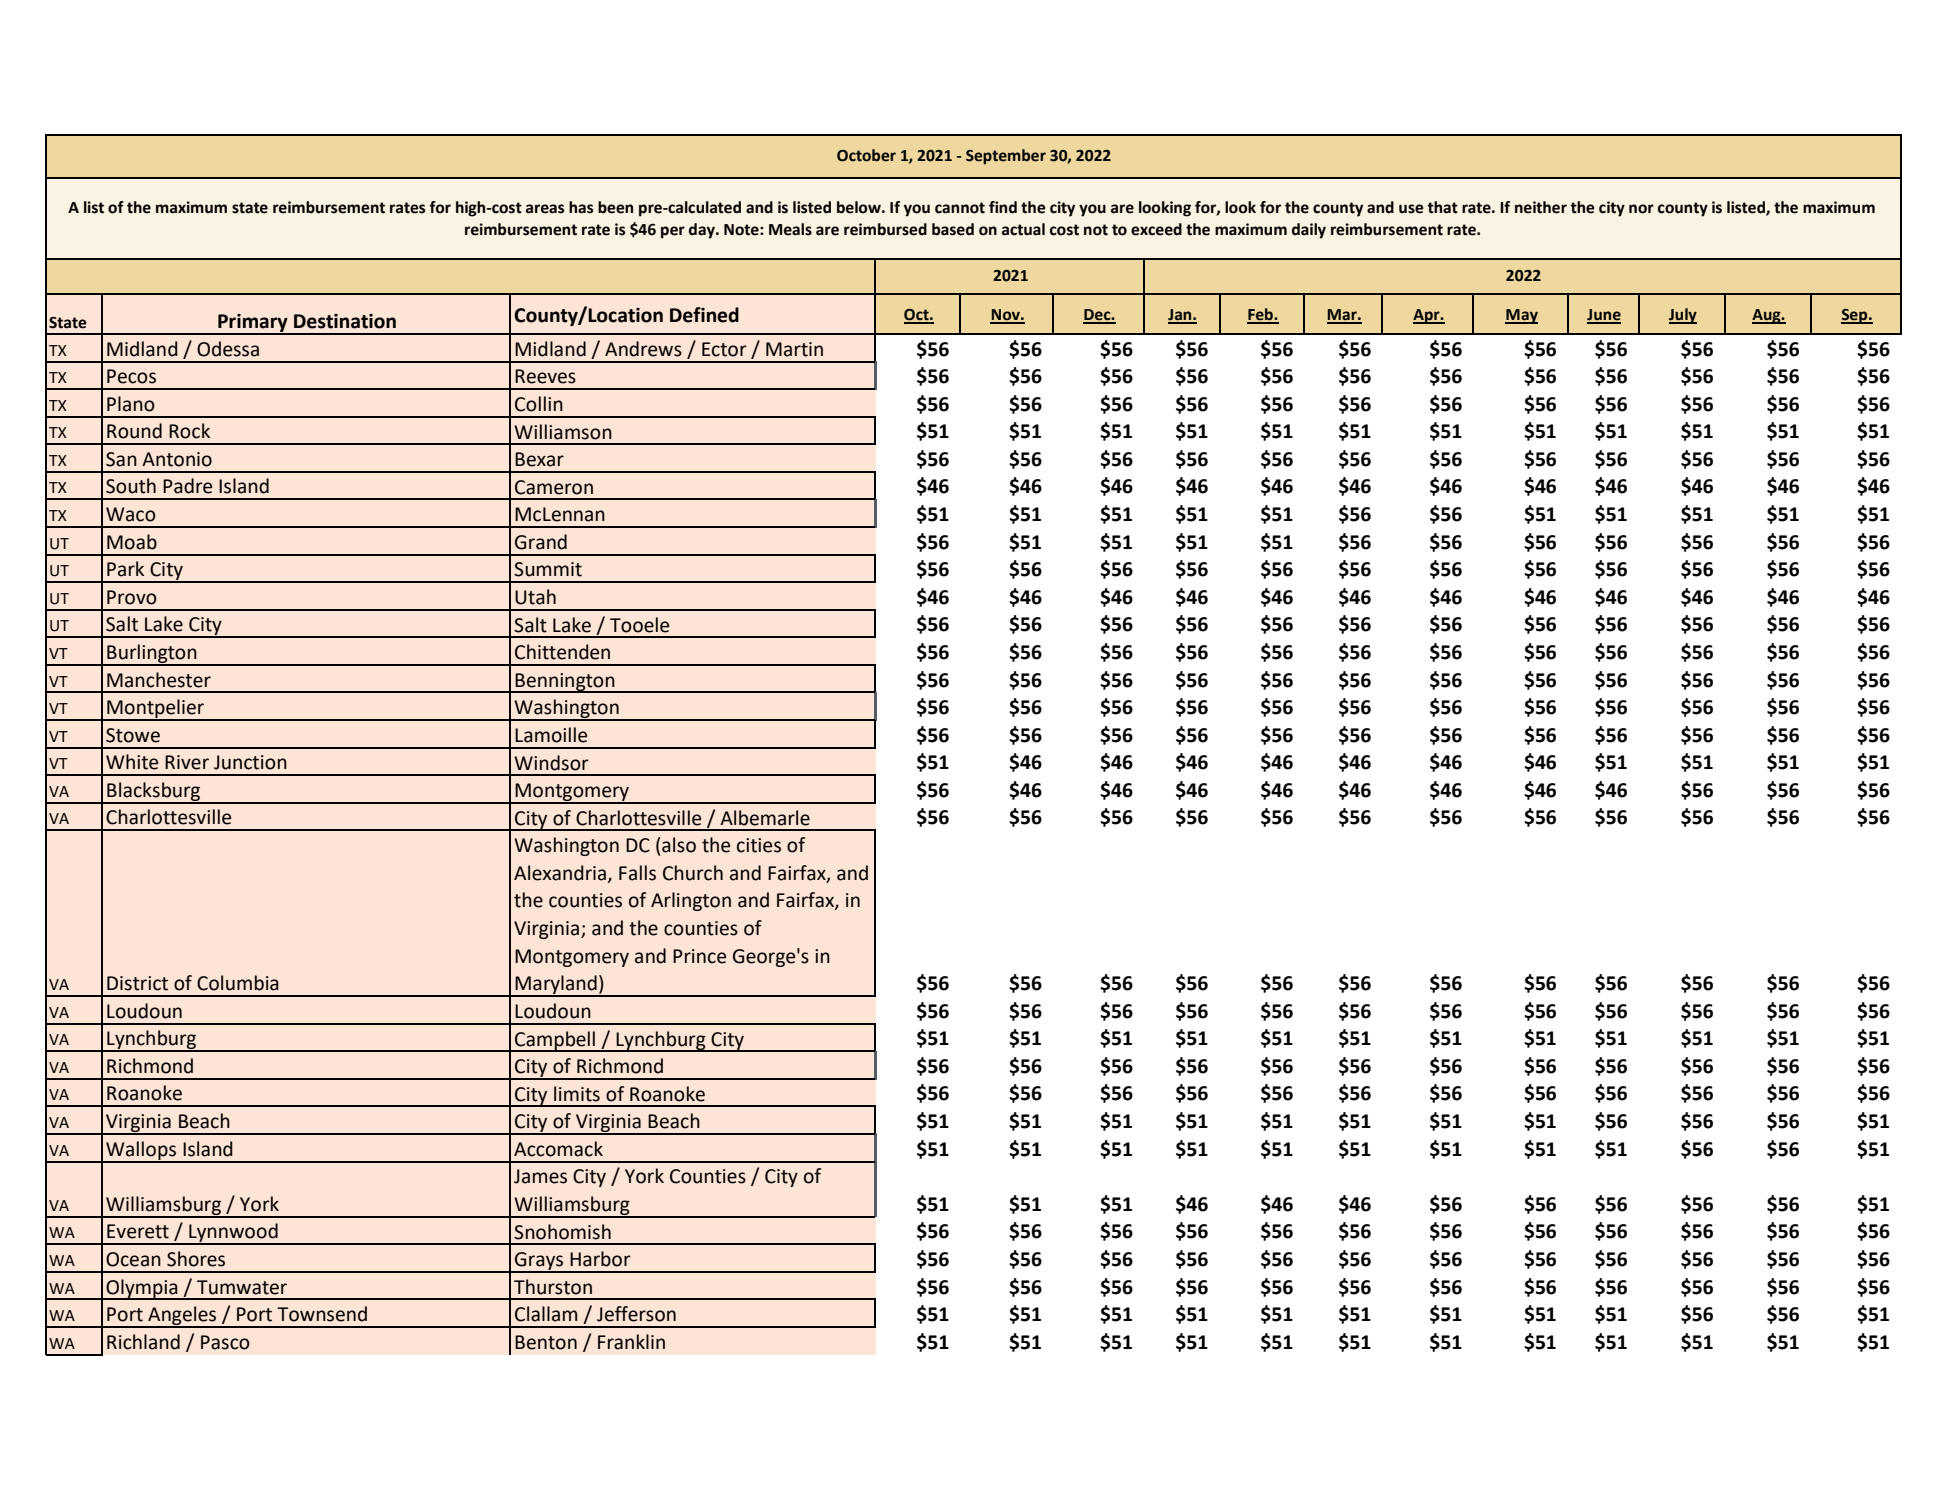  Describe the element at coordinates (250, 762) in the screenshot. I see `Junction` at that location.
